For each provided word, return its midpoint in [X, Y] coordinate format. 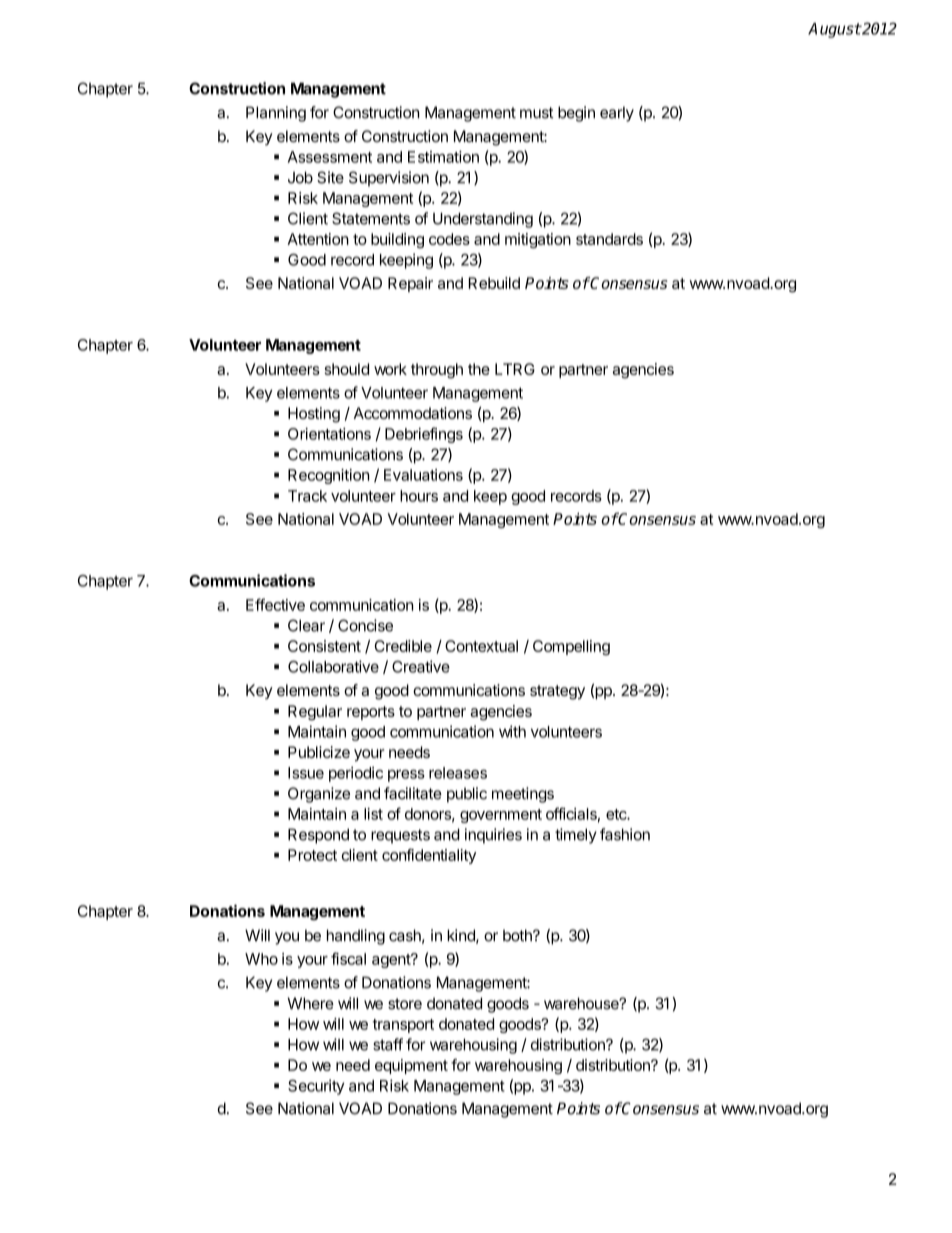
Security [316, 1087]
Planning [276, 114]
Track [307, 496]
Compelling [571, 647]
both [518, 935]
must [536, 113]
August [834, 30]
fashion [625, 834]
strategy [557, 692]
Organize [319, 795]
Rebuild [494, 283]
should [347, 369]
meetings [523, 795]
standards [609, 239]
